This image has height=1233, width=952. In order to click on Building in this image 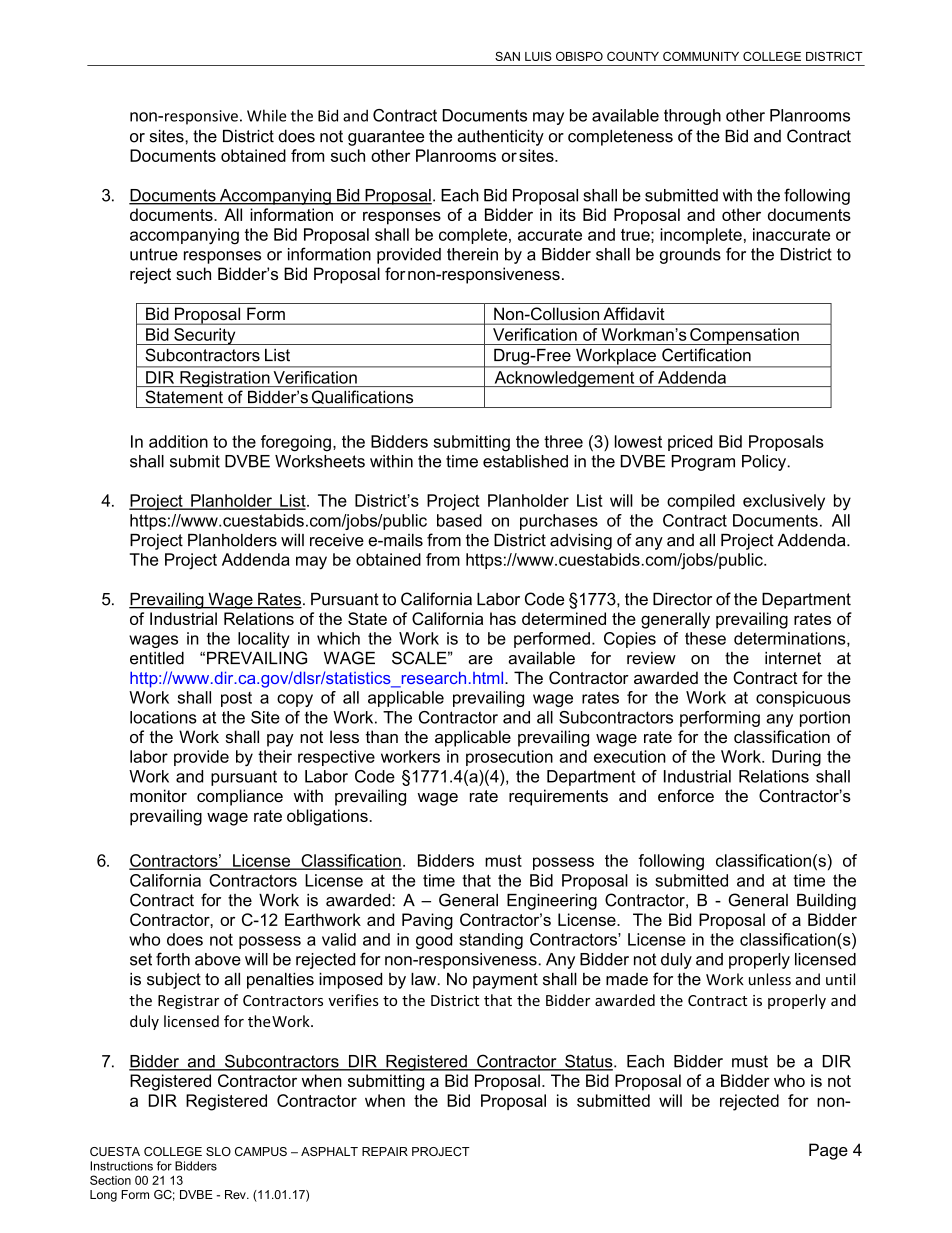, I will do `click(826, 902)`.
